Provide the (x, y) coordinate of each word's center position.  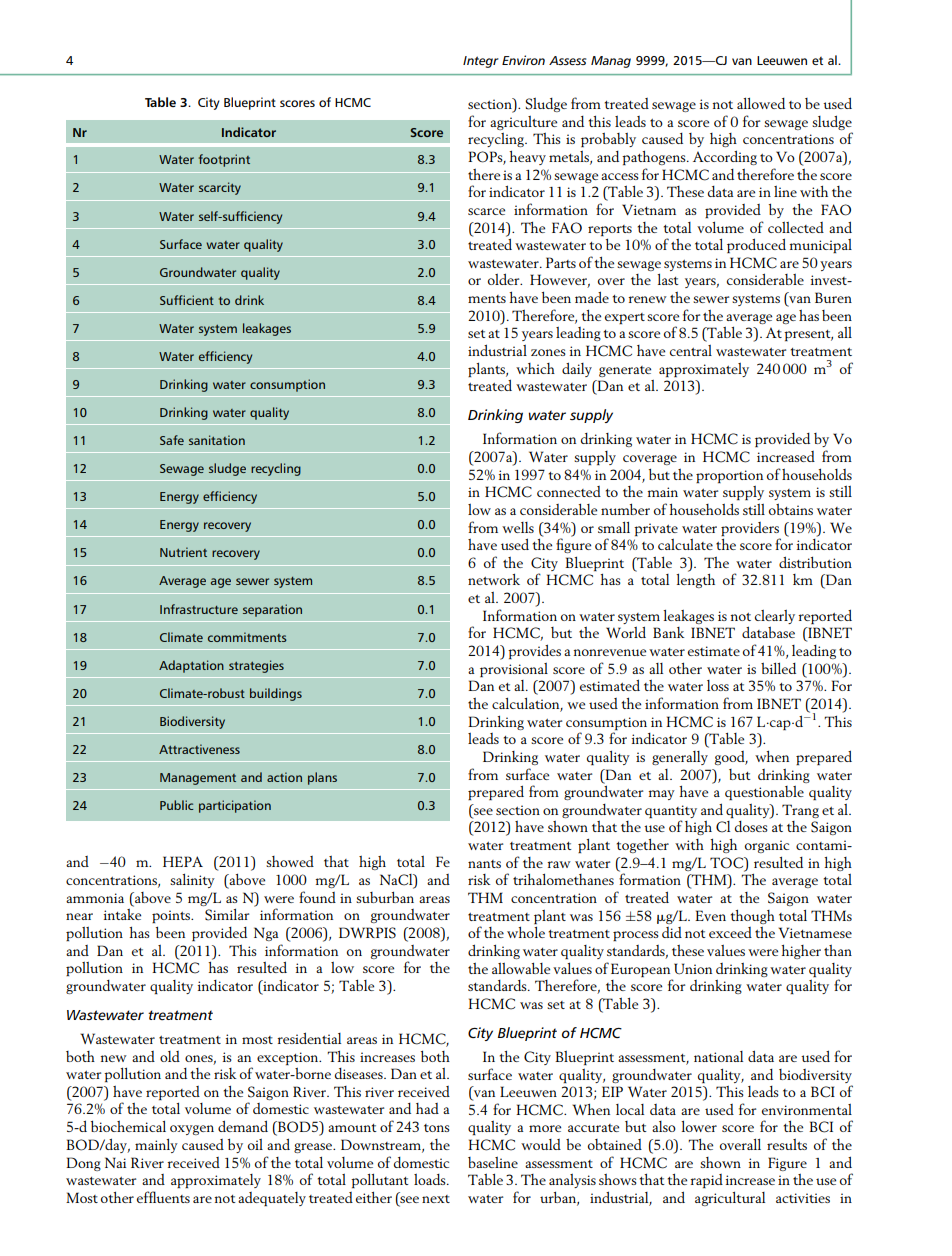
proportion (729, 476)
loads (431, 1179)
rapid (706, 1181)
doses (751, 826)
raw (559, 864)
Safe (172, 440)
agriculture (523, 123)
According (725, 157)
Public (176, 805)
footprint (224, 160)
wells (518, 527)
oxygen (192, 1130)
